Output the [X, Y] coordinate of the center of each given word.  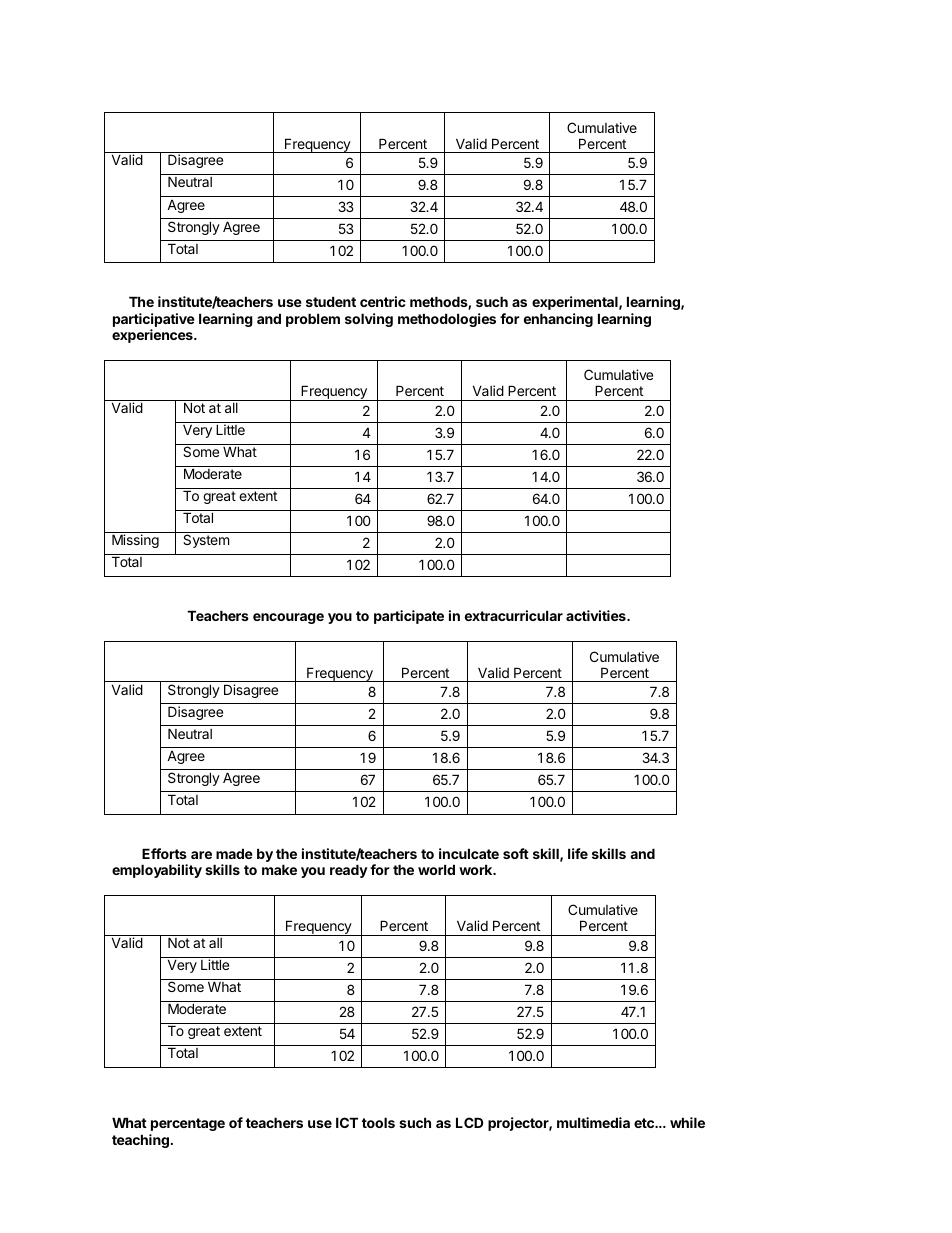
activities [597, 615]
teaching [140, 1141]
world [436, 869]
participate [409, 617]
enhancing [558, 320]
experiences [153, 336]
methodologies [447, 320]
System [206, 541]
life [578, 853]
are [201, 855]
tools [378, 1122]
